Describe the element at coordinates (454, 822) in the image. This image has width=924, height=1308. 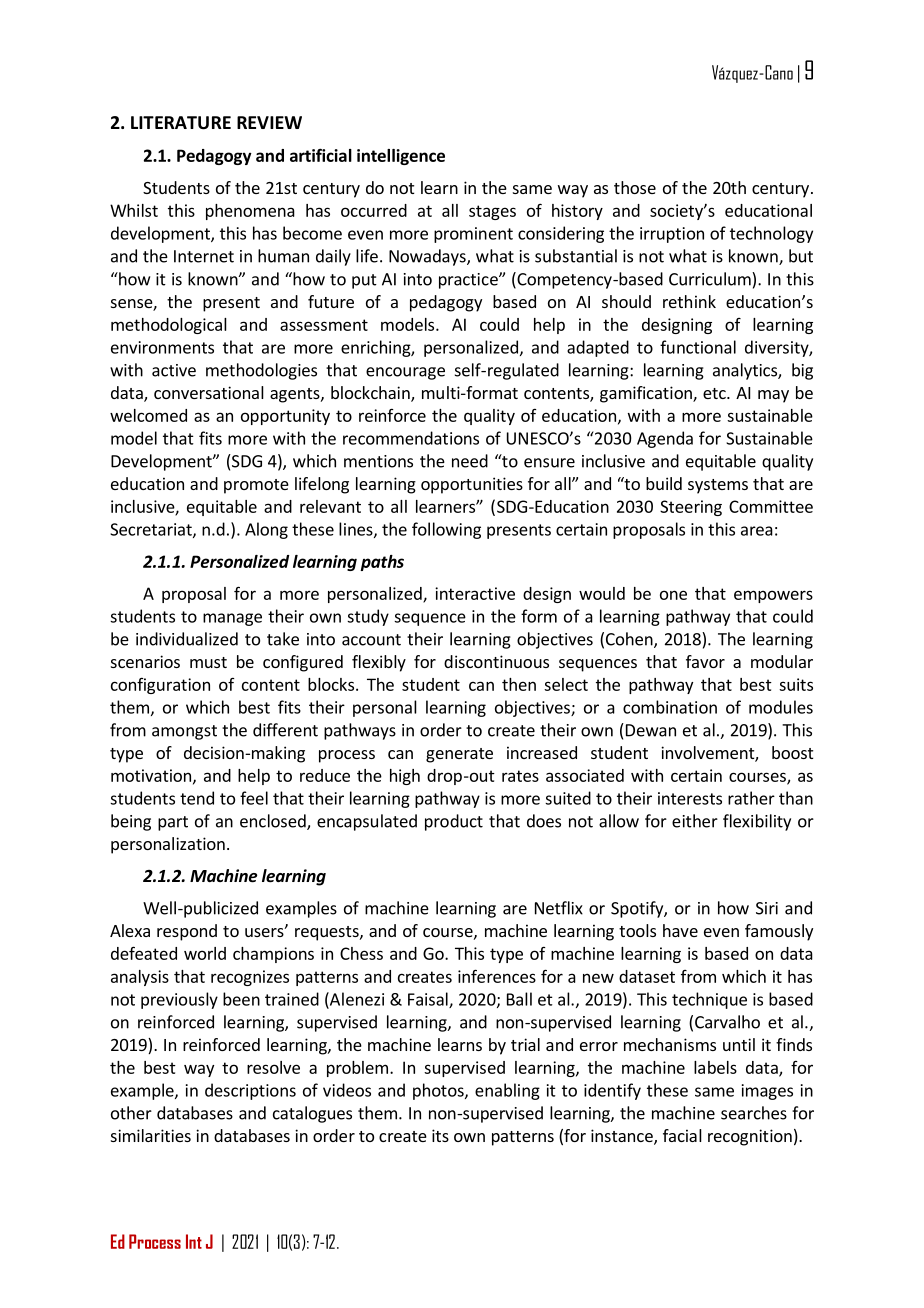
I see `product` at that location.
